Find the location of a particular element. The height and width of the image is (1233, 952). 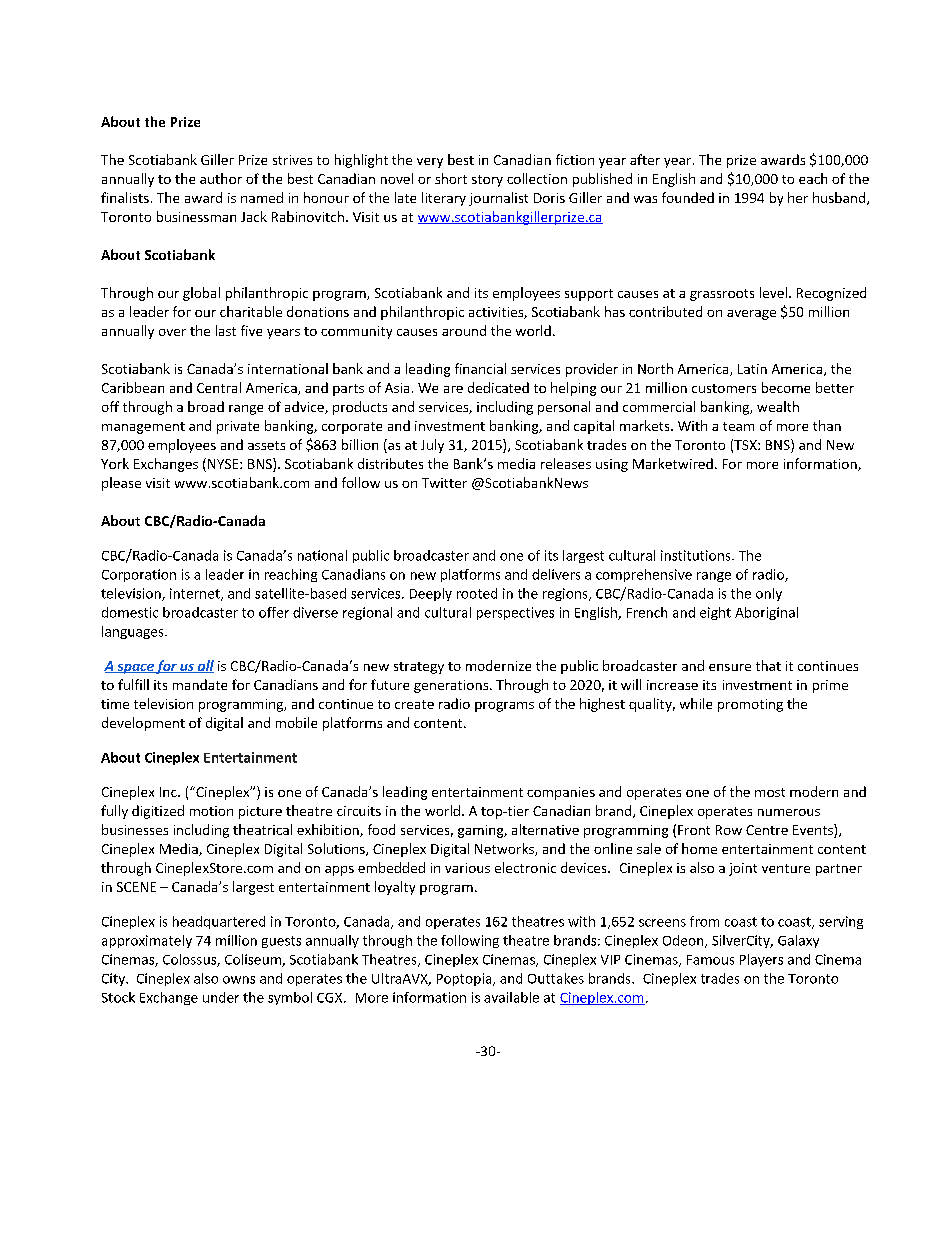

internet is located at coordinates (196, 594).
